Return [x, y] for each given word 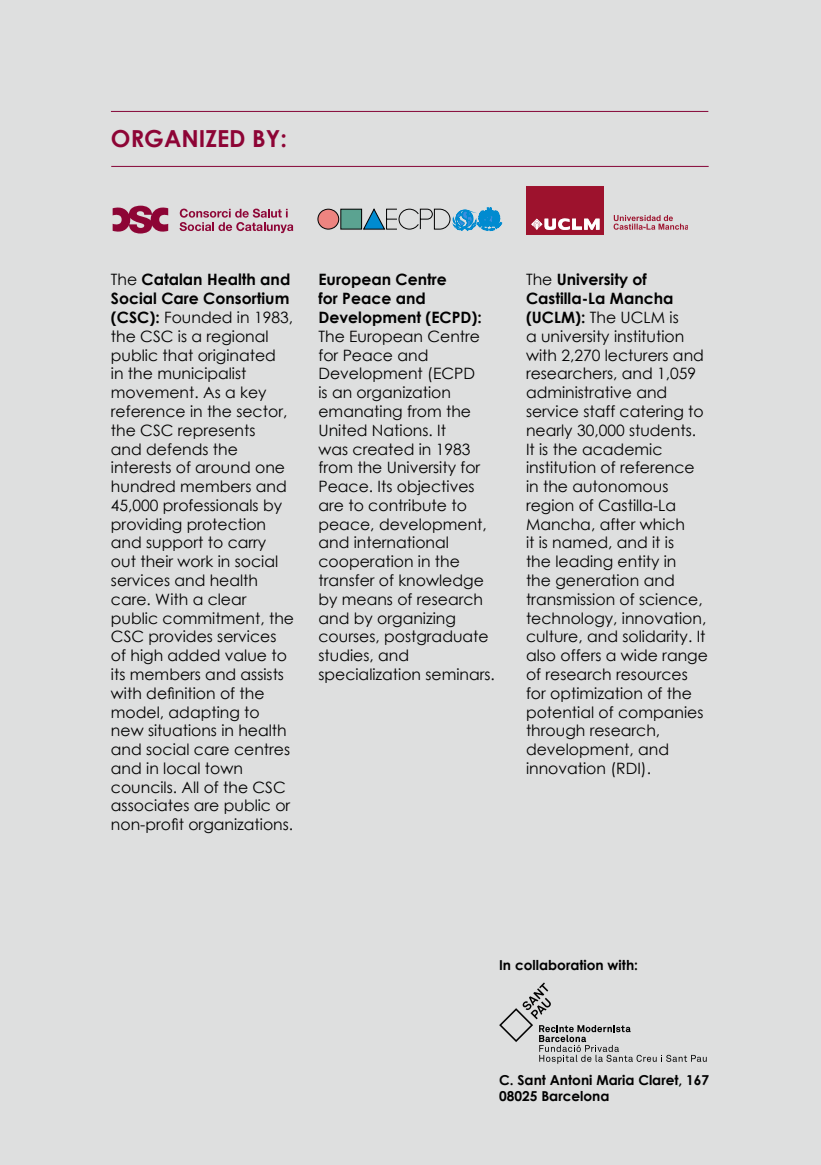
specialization [369, 675]
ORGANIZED [178, 139]
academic [622, 449]
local [182, 768]
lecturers [636, 355]
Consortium [246, 298]
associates [150, 805]
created [383, 449]
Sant [531, 1080]
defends [177, 449]
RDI [628, 768]
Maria [615, 1080]
